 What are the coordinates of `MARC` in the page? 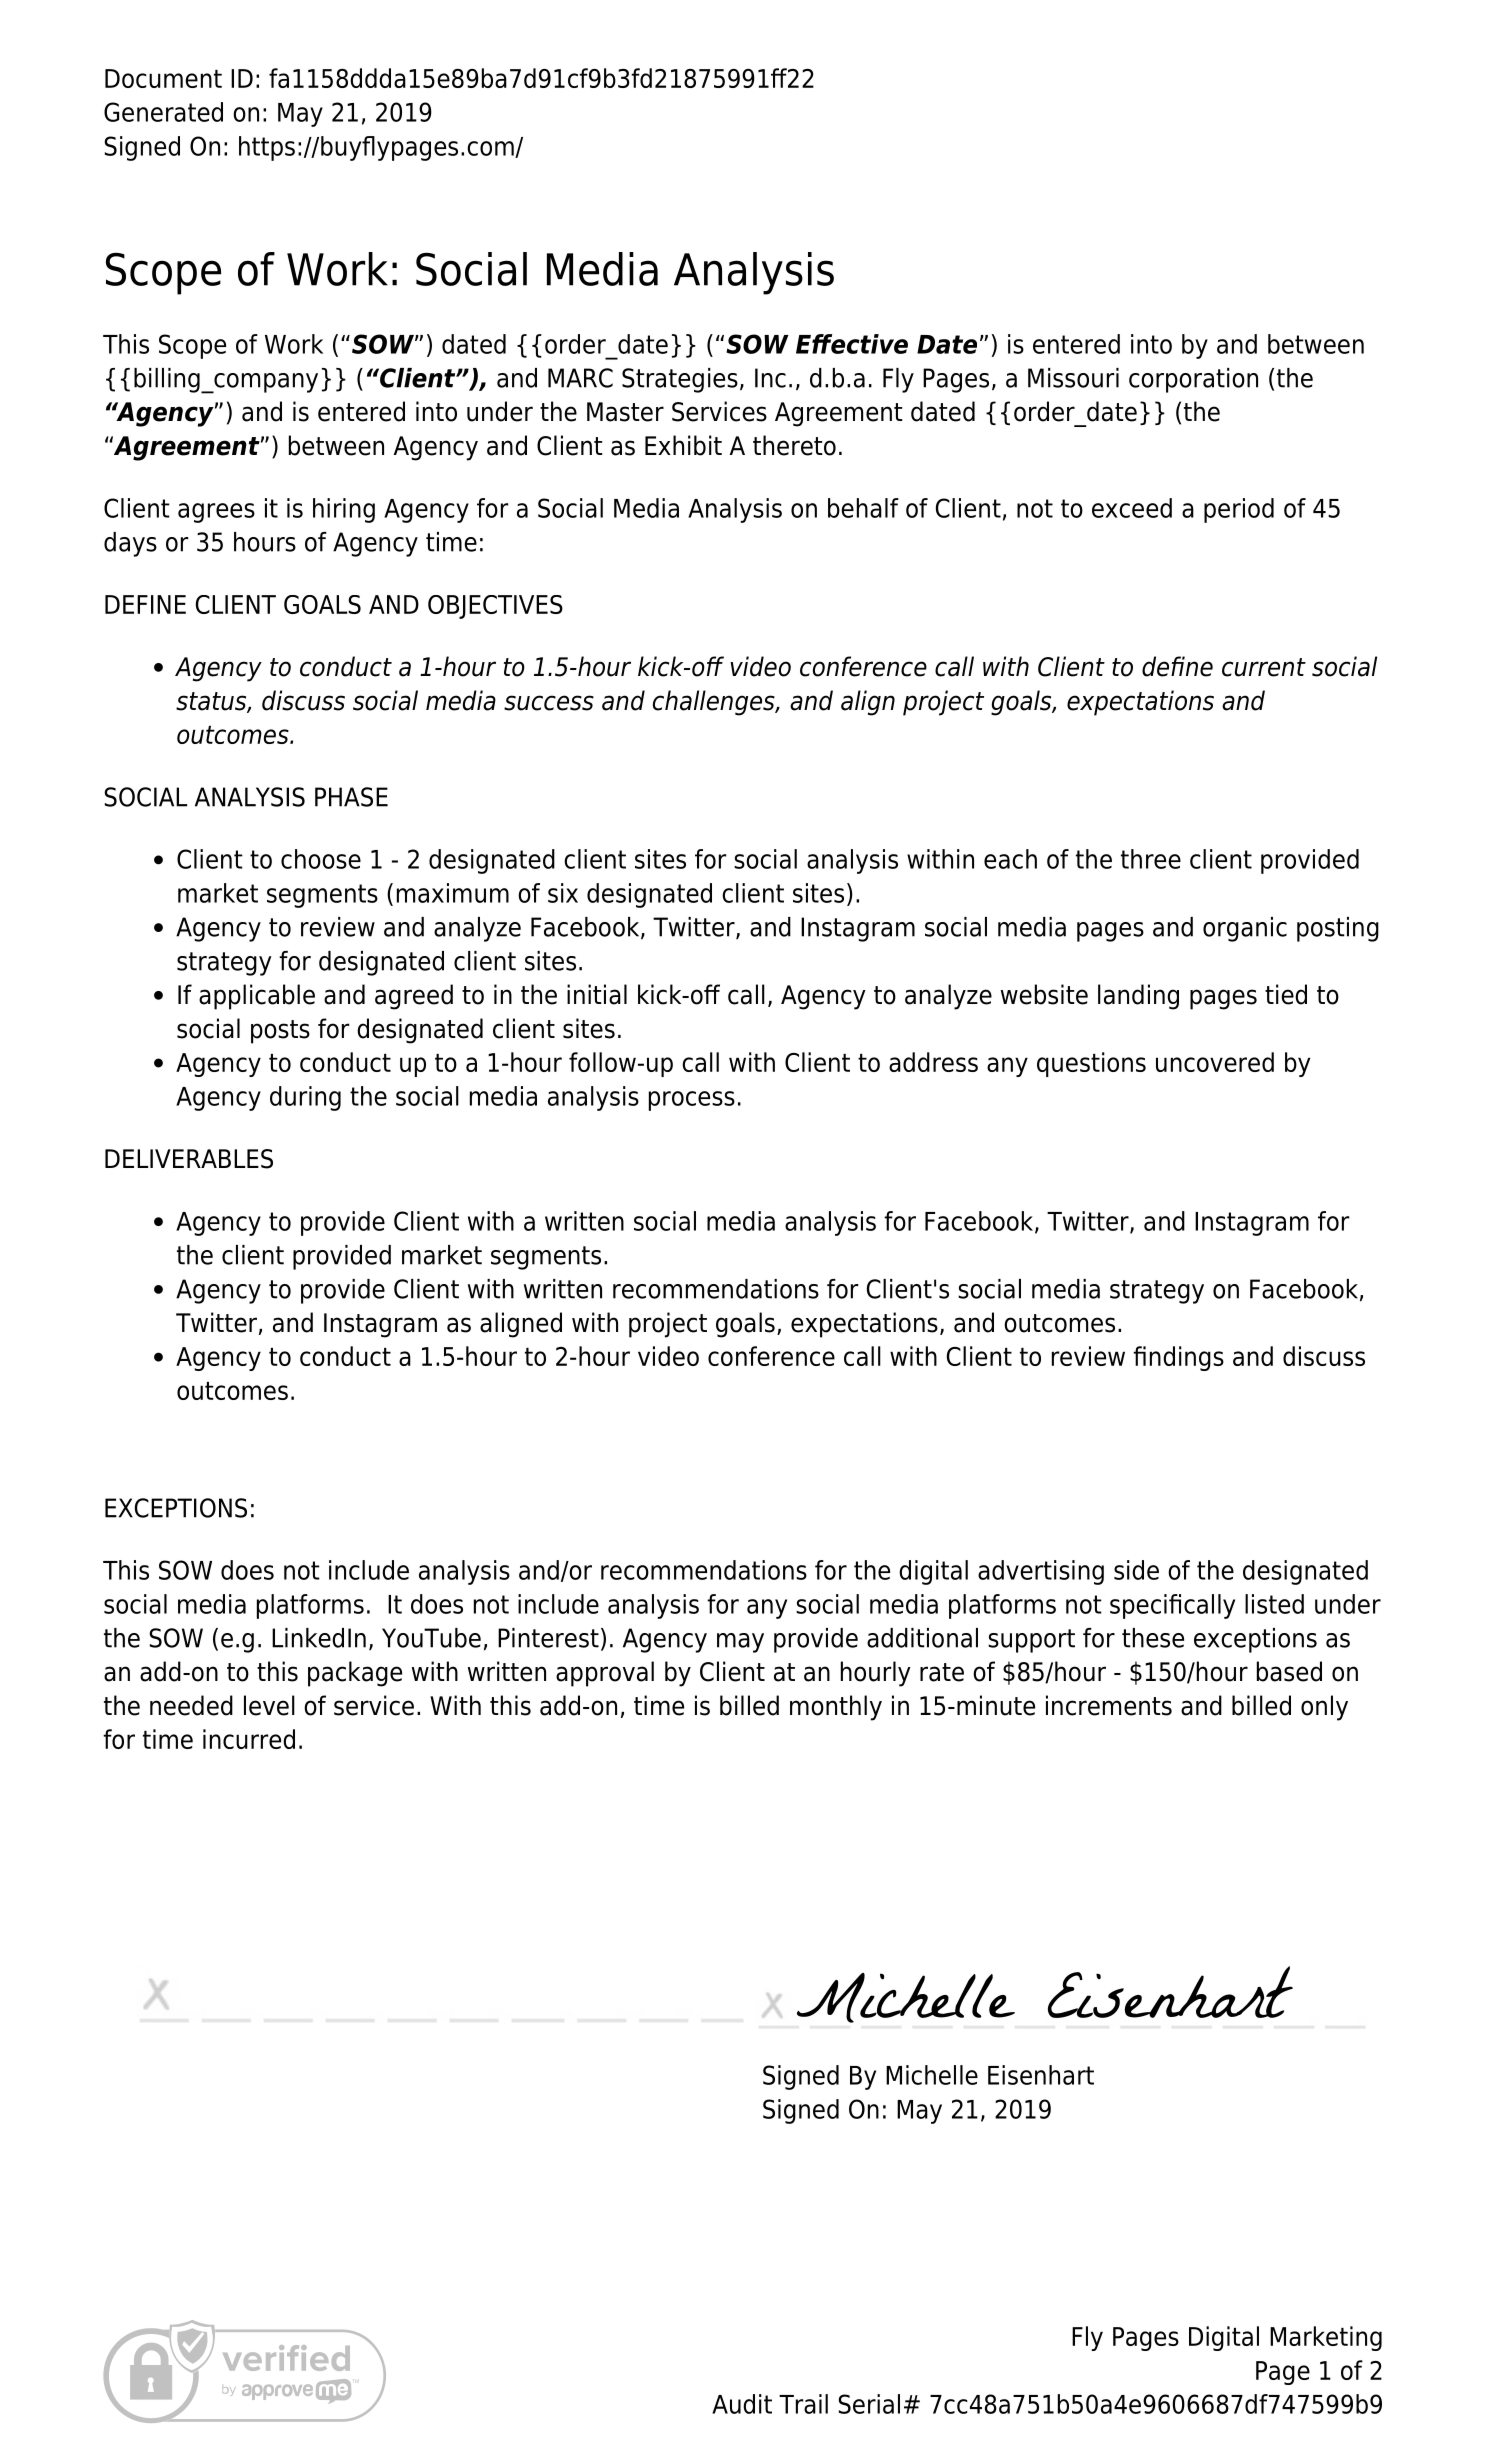 It's located at (580, 378).
